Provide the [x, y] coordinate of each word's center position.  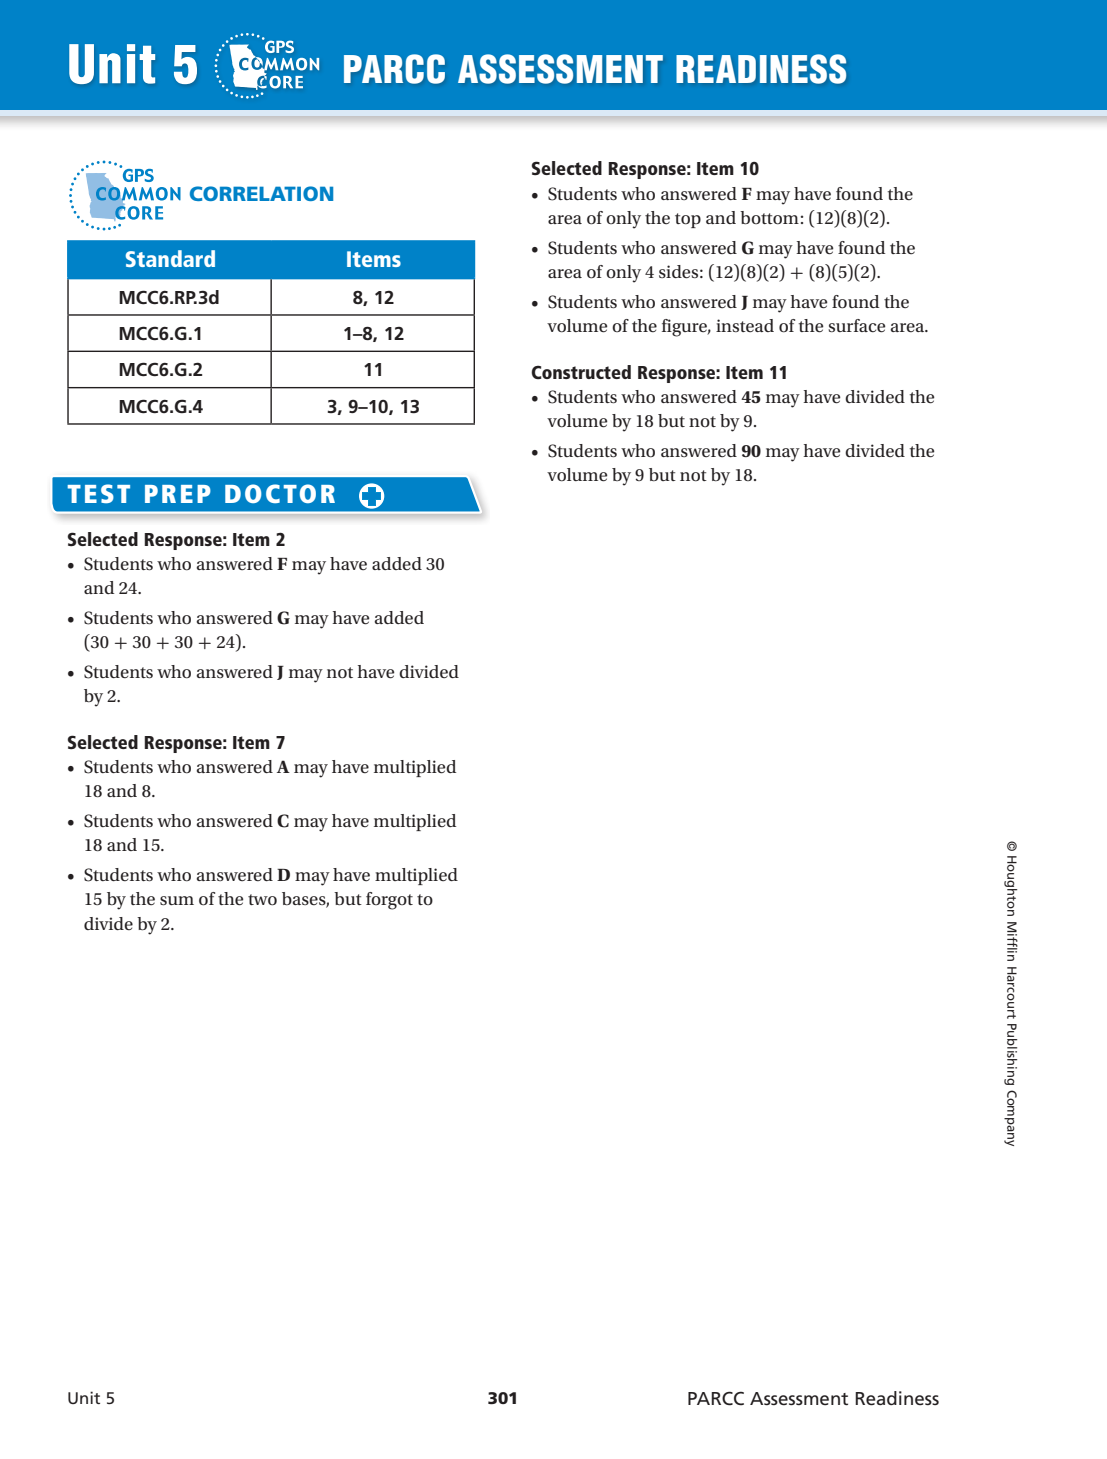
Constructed [581, 372]
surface [857, 326]
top [688, 220]
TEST [99, 493]
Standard [170, 258]
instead [745, 325]
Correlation [261, 193]
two [262, 900]
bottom [769, 218]
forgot [389, 901]
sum [177, 900]
